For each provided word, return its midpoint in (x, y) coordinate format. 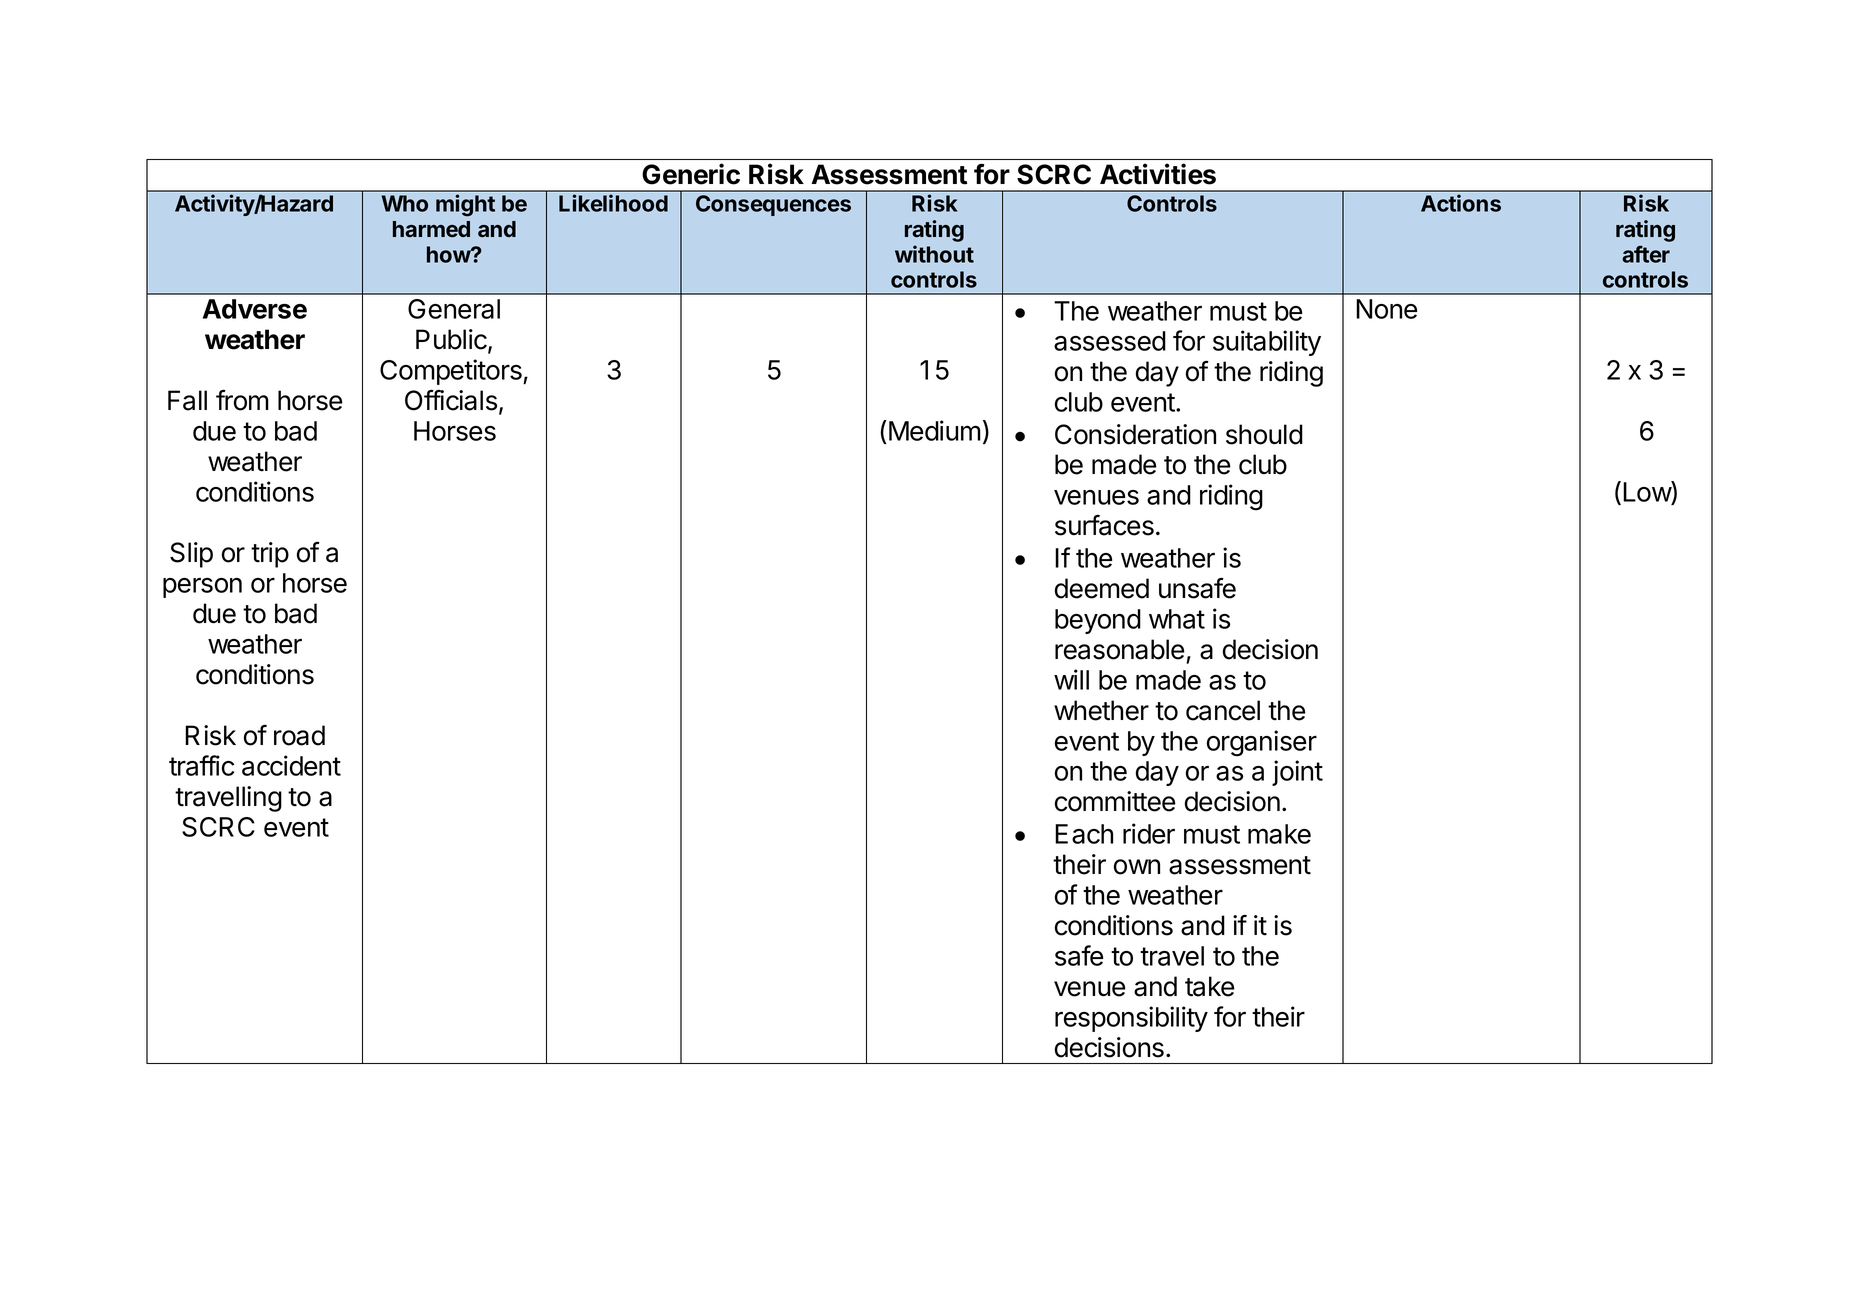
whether (1101, 710)
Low (1647, 491)
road (299, 735)
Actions (1461, 203)
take (1210, 986)
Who (404, 203)
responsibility (1131, 1019)
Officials (451, 400)
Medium (935, 430)
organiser (1262, 743)
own (1137, 867)
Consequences (773, 205)
